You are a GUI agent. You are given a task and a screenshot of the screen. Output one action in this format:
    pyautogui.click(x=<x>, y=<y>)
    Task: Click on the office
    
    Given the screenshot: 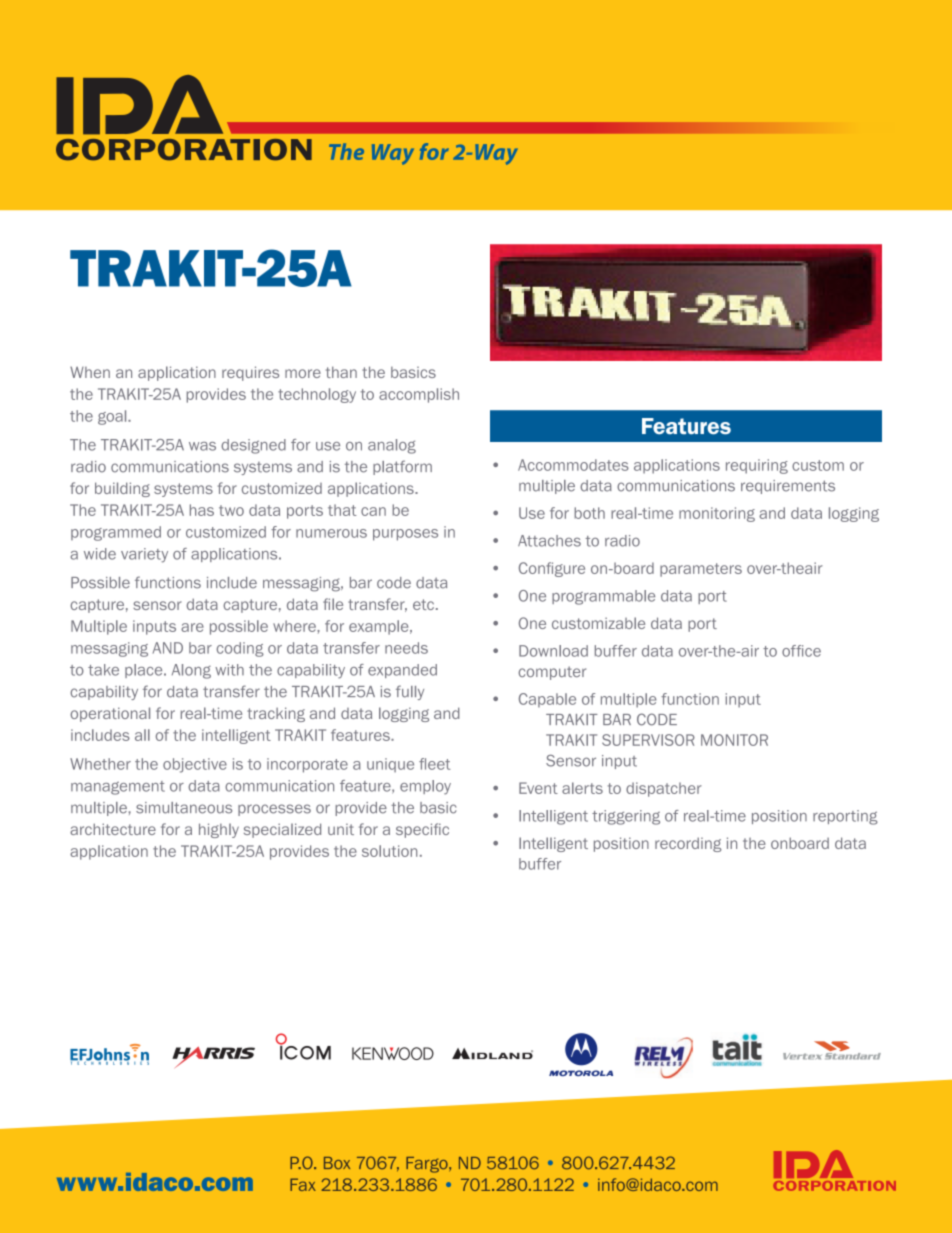 What is the action you would take?
    pyautogui.click(x=801, y=651)
